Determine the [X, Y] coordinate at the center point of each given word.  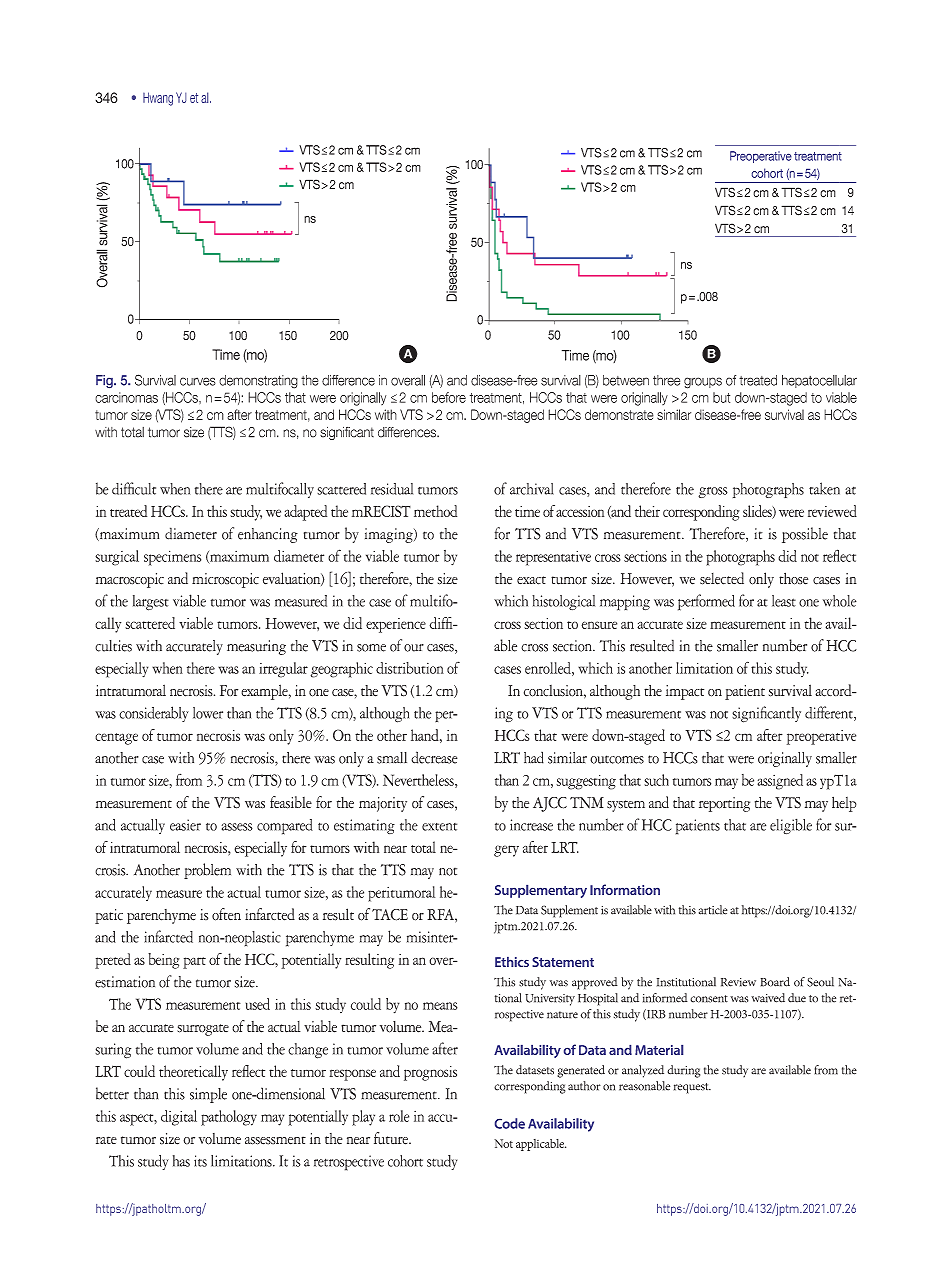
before [449, 397]
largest [151, 603]
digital [179, 1118]
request [692, 1088]
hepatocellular [819, 381]
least [784, 601]
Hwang [158, 99]
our [414, 648]
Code [510, 1123]
